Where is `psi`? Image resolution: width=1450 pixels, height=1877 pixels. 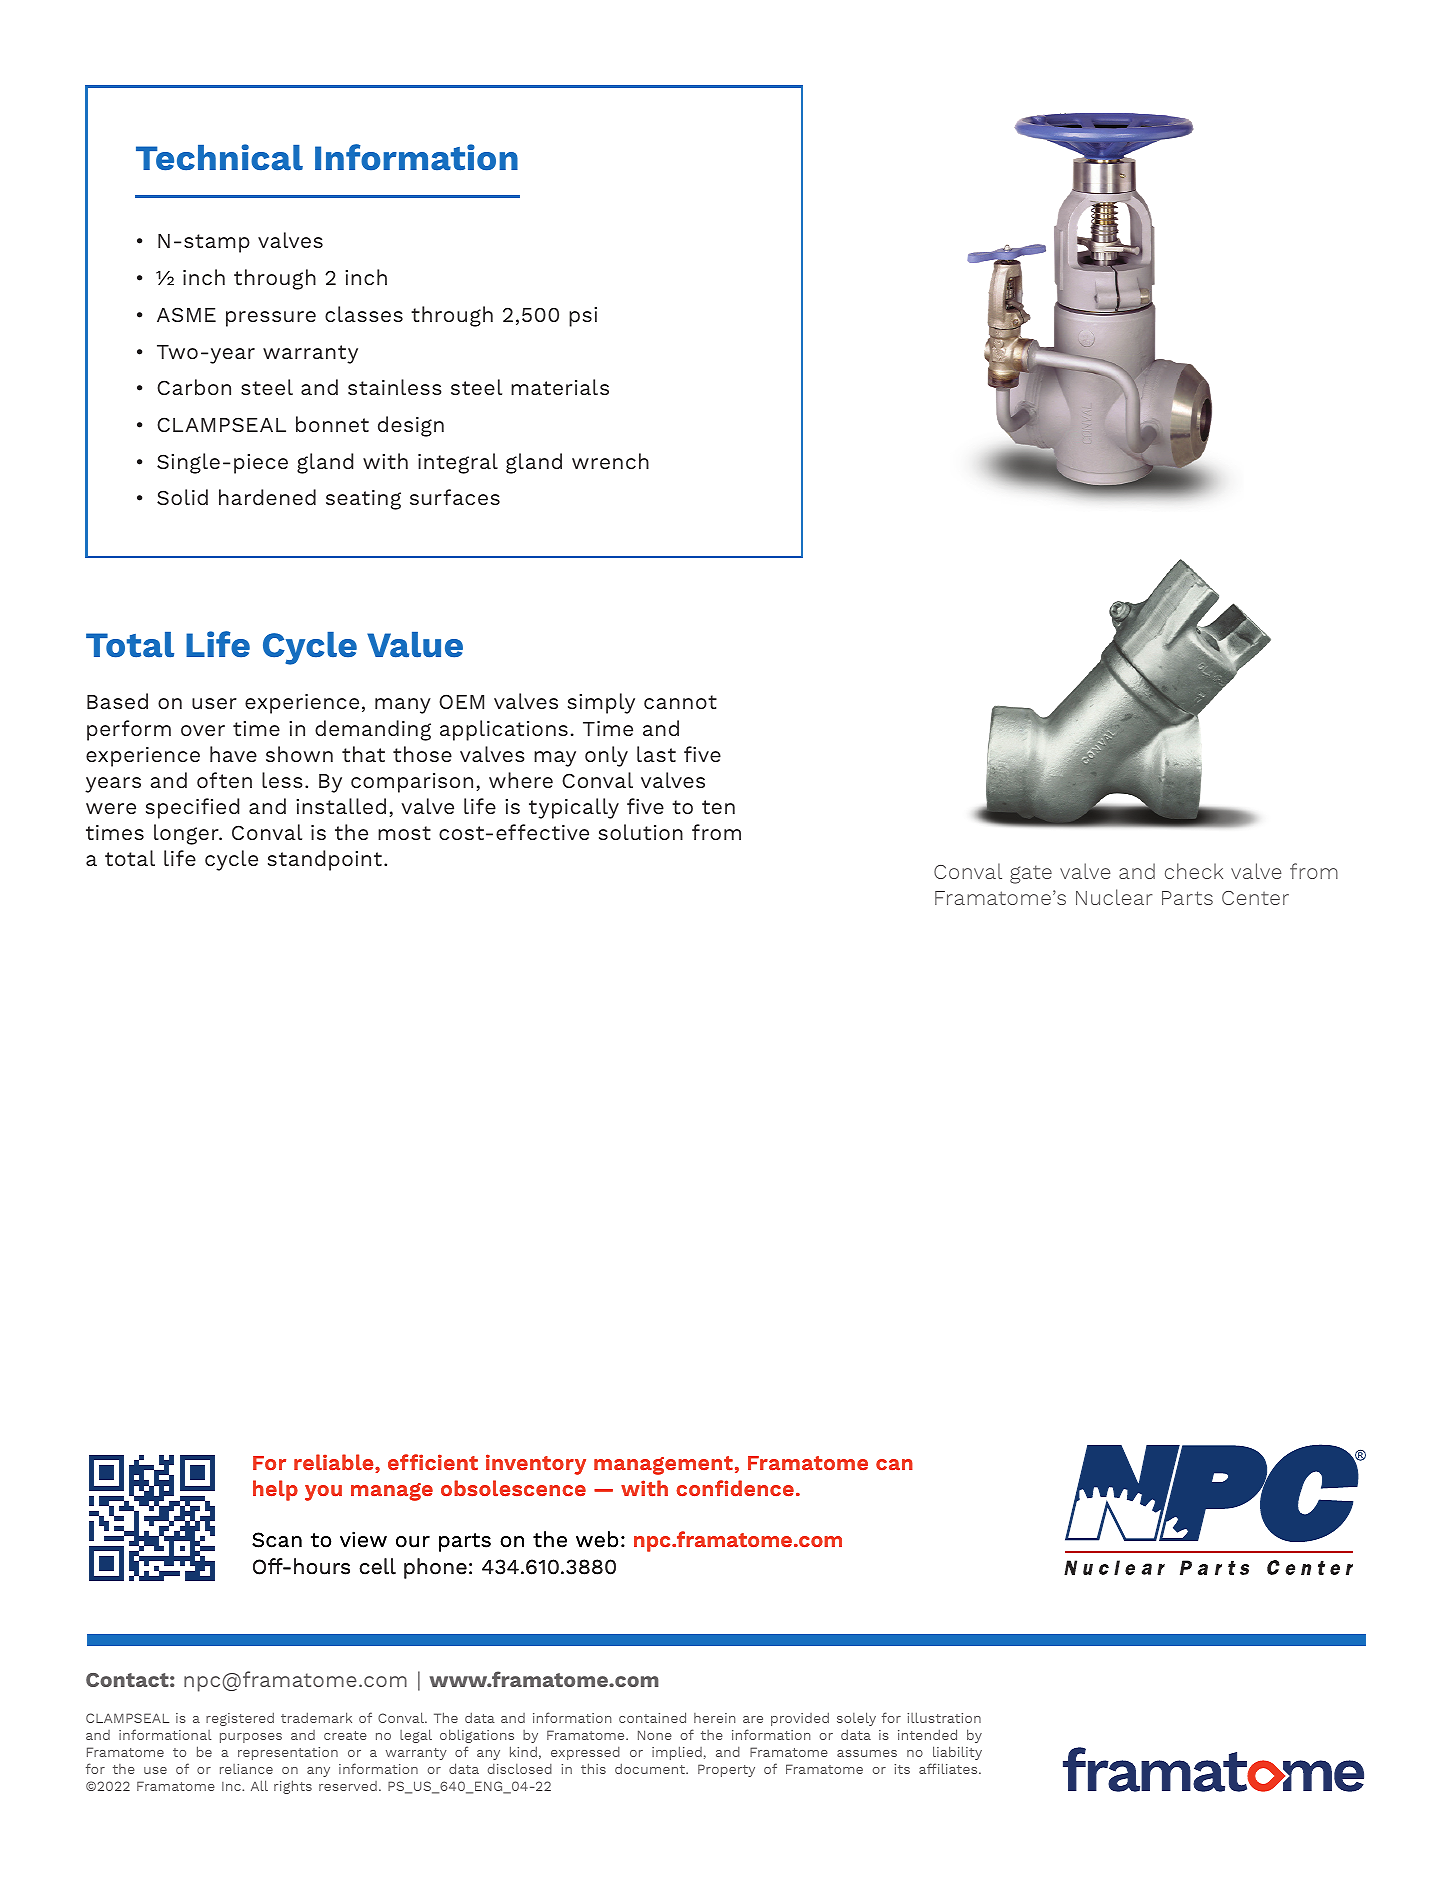
psi is located at coordinates (583, 317).
